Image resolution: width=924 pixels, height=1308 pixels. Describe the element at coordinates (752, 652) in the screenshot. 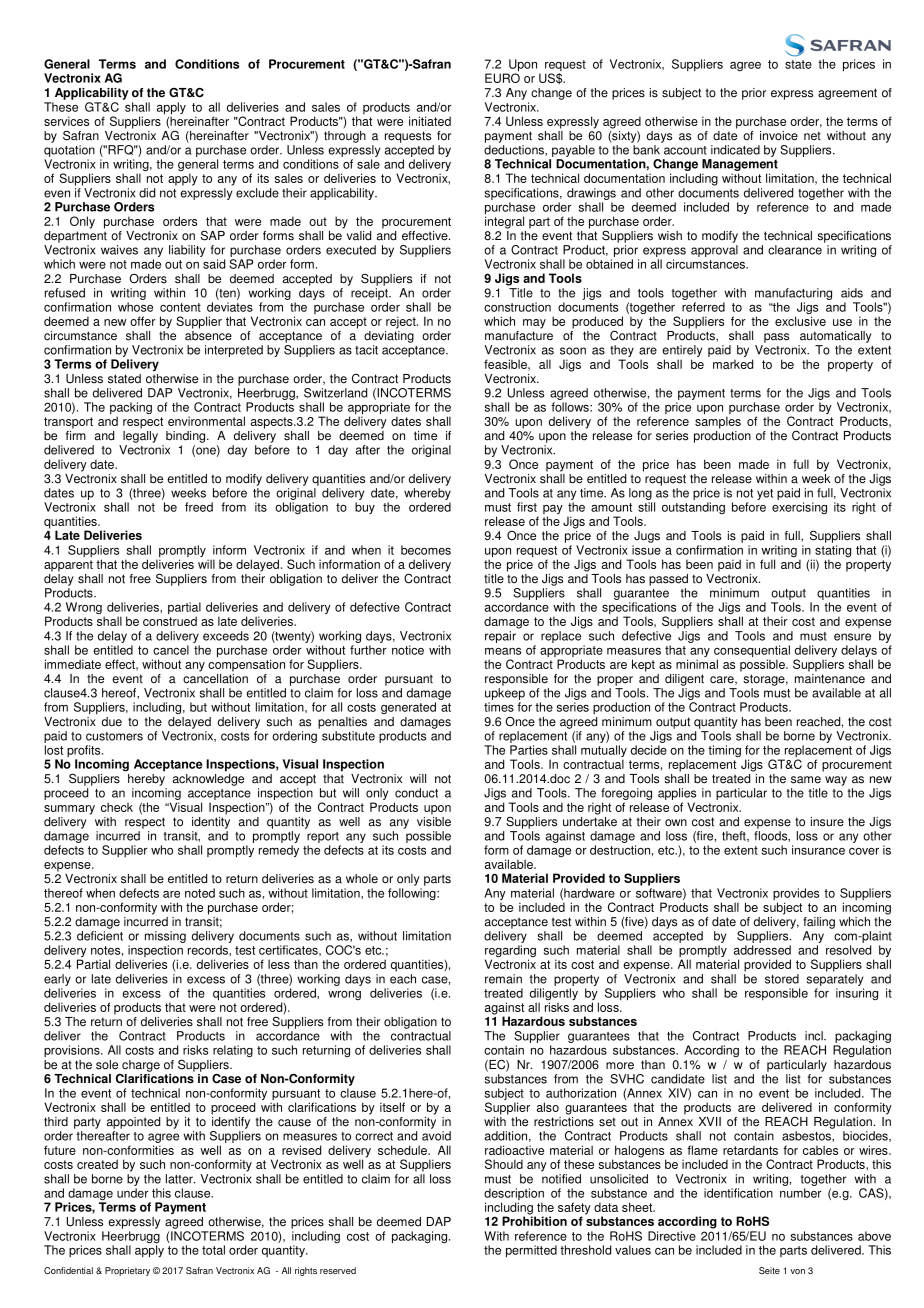

I see `consequential` at that location.
